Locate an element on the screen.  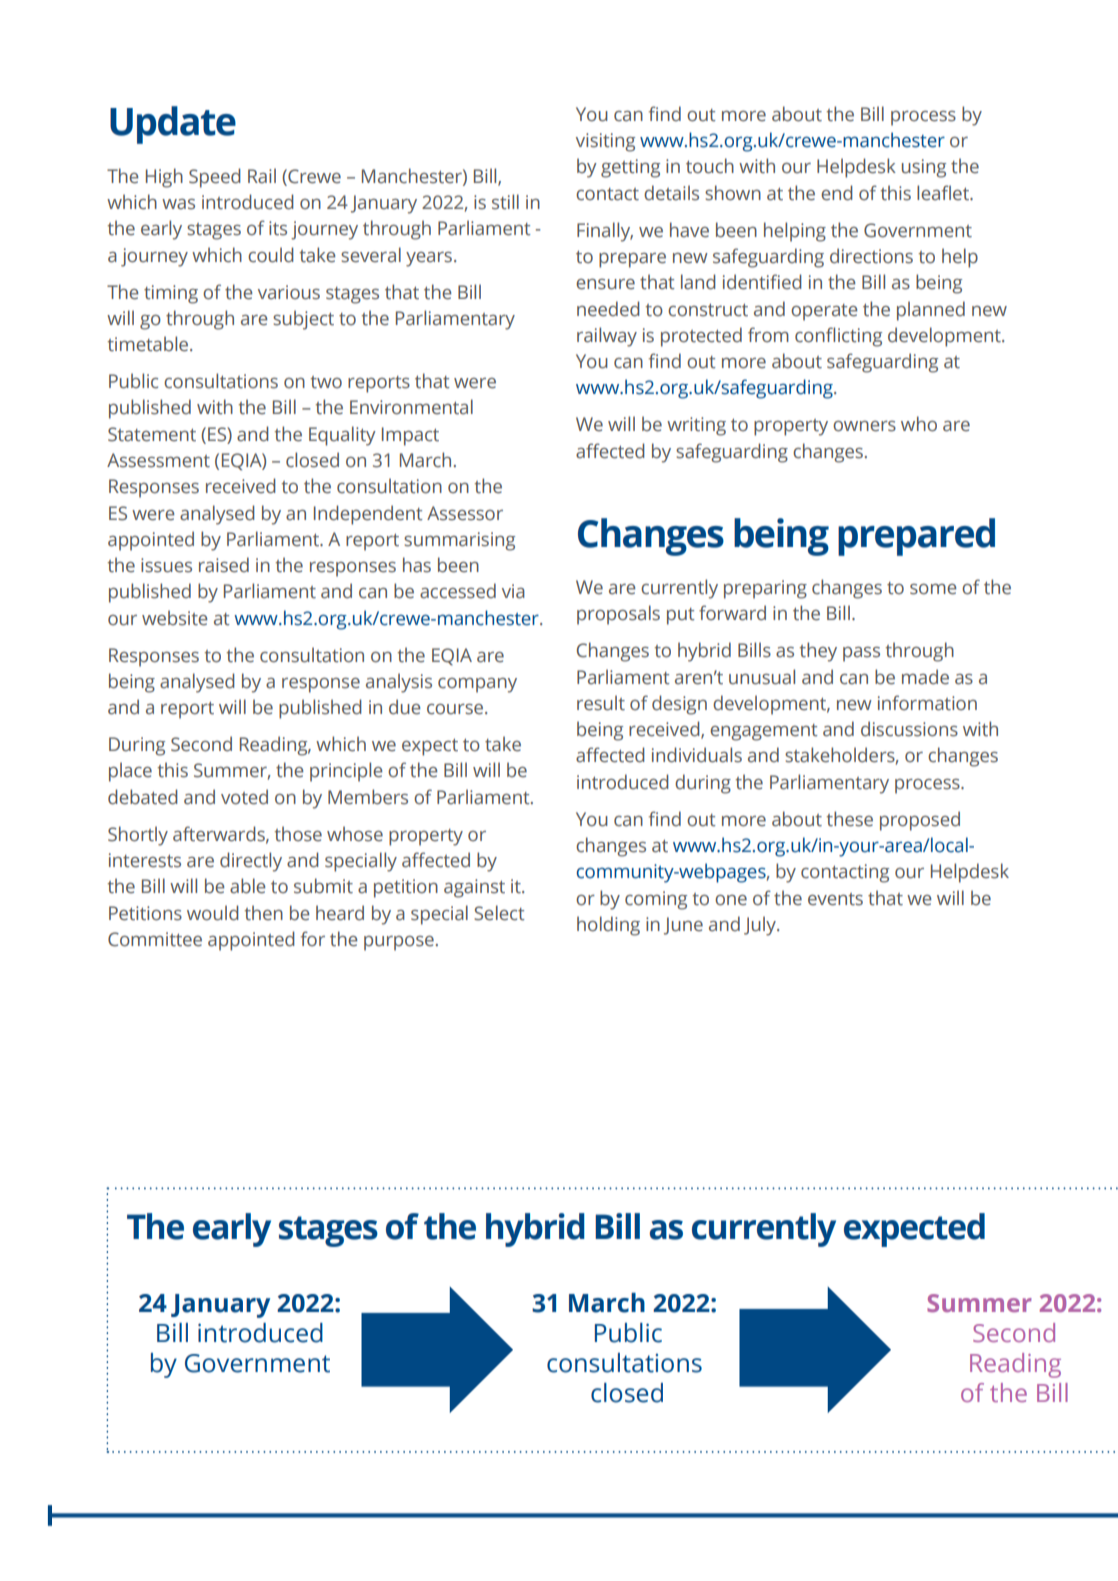
website is located at coordinates (175, 618).
